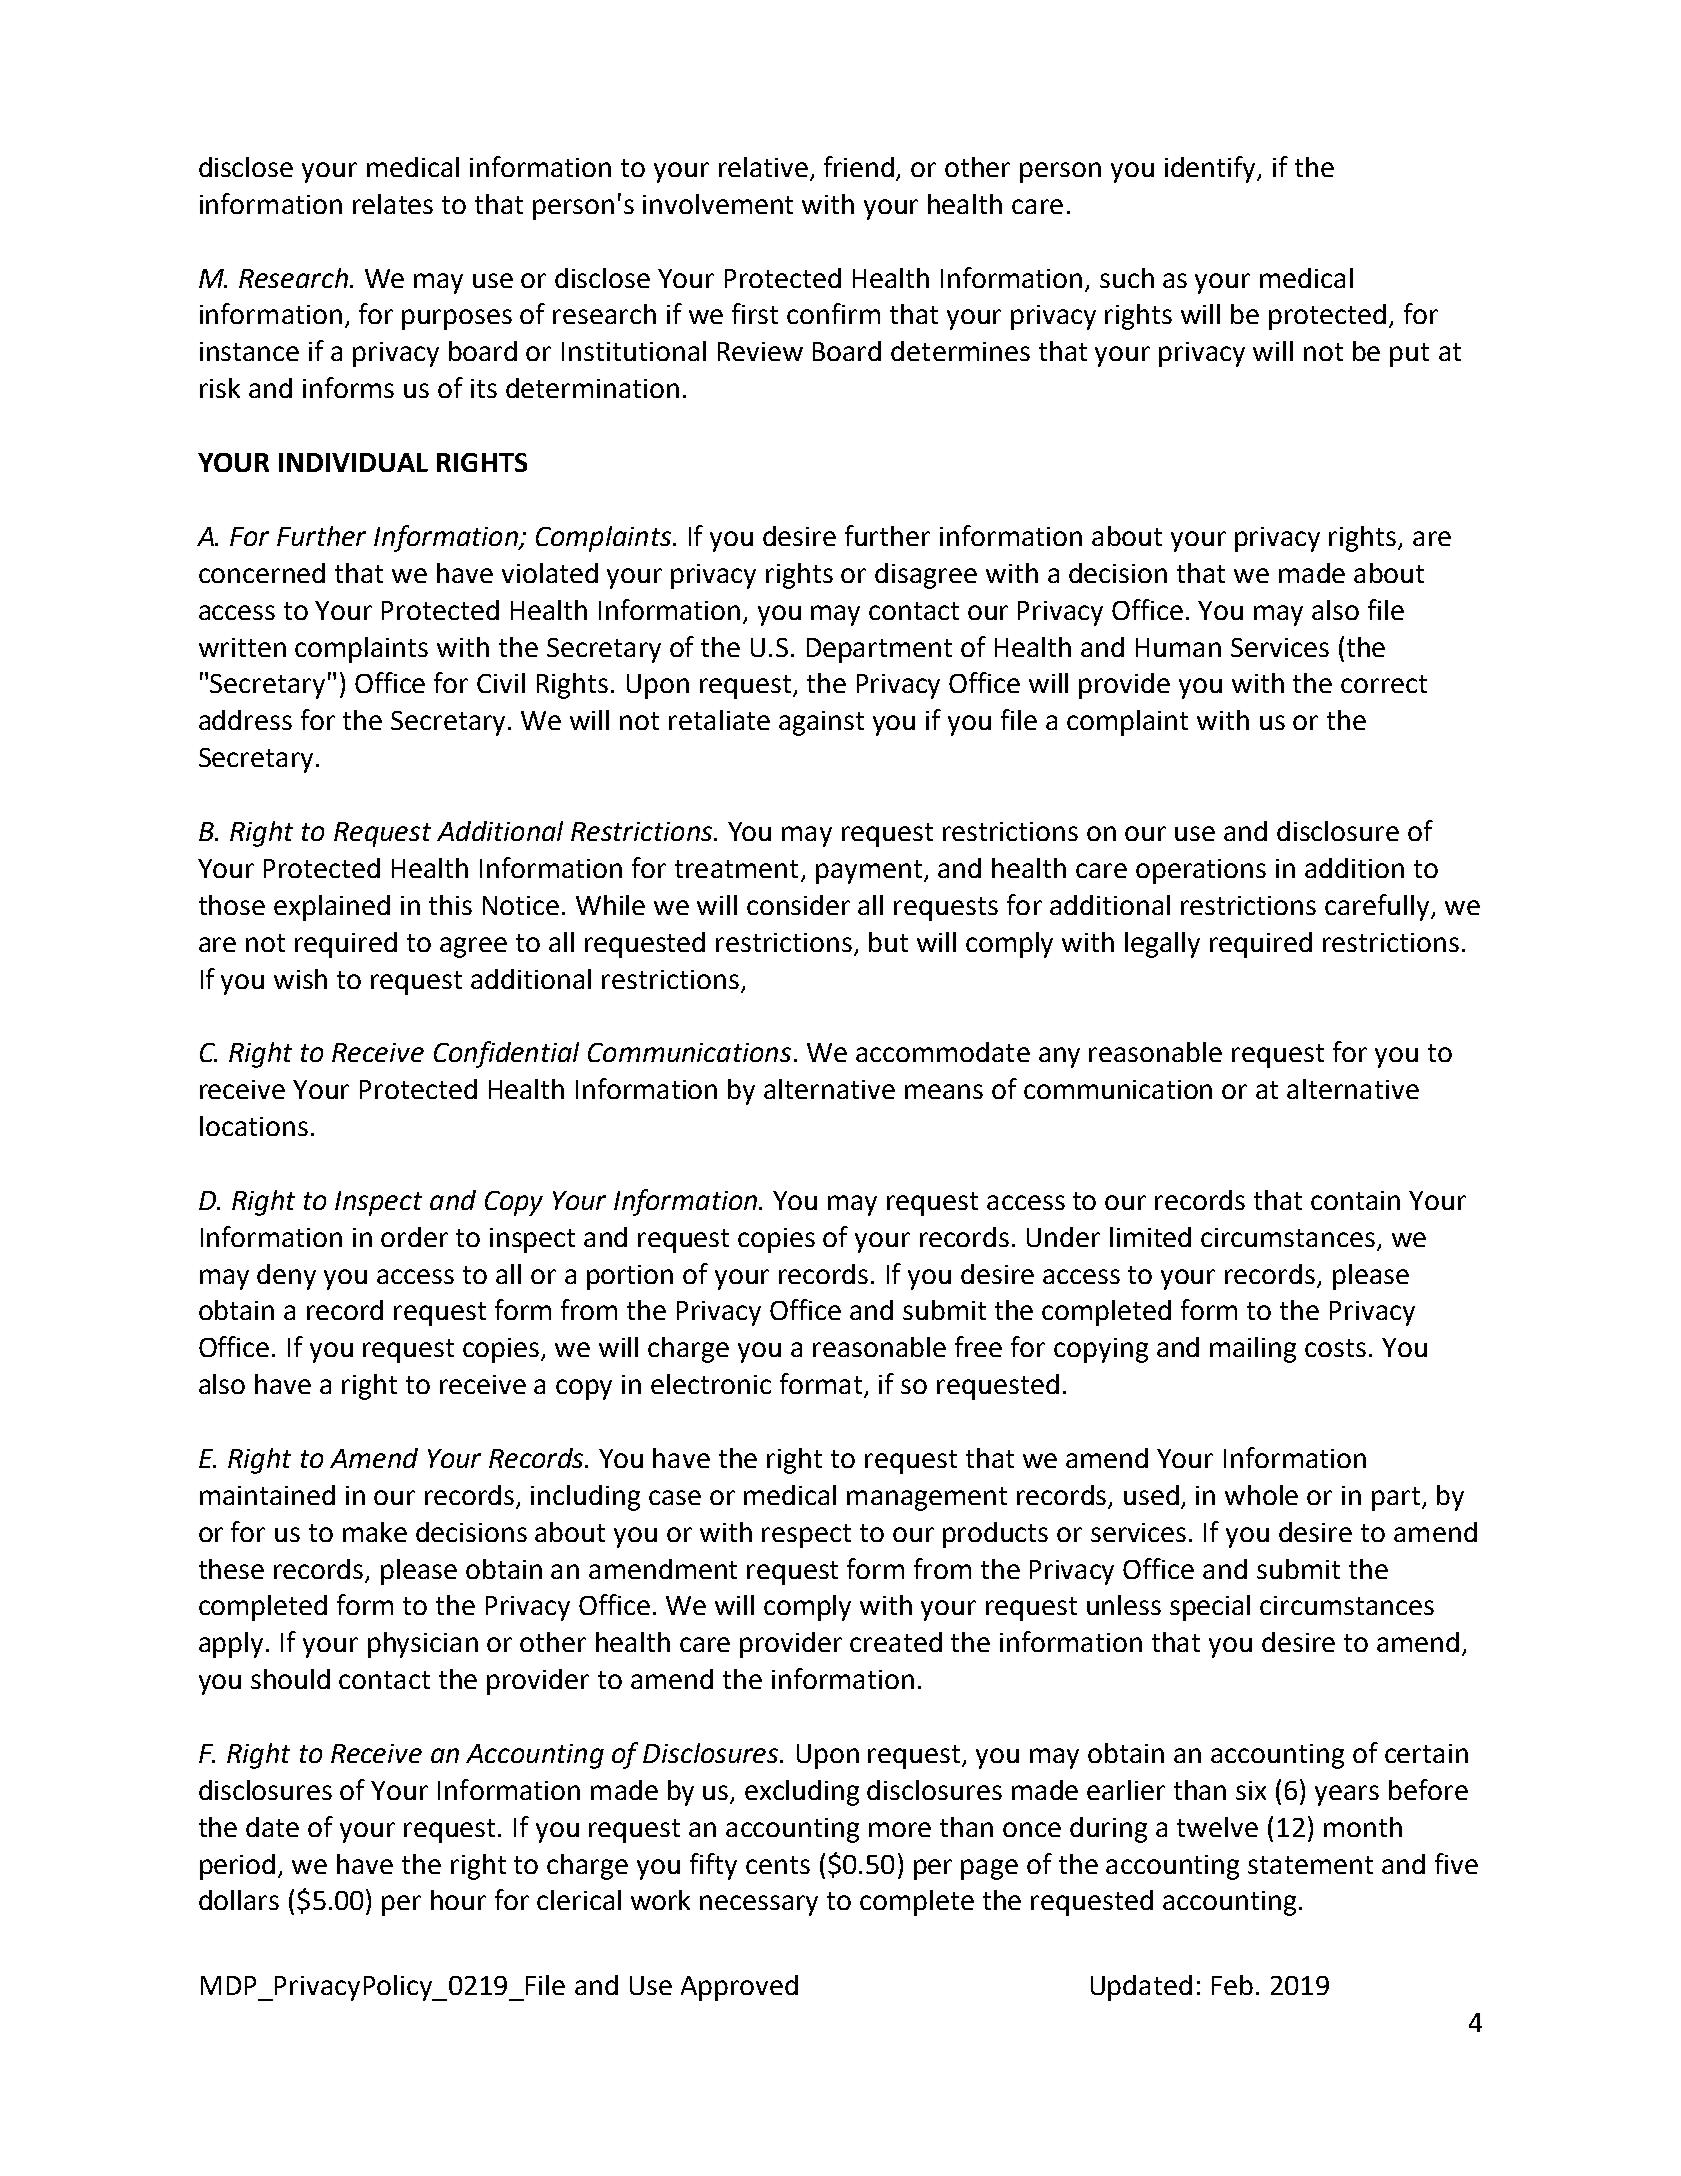  Describe the element at coordinates (458, 1900) in the screenshot. I see `hour` at that location.
